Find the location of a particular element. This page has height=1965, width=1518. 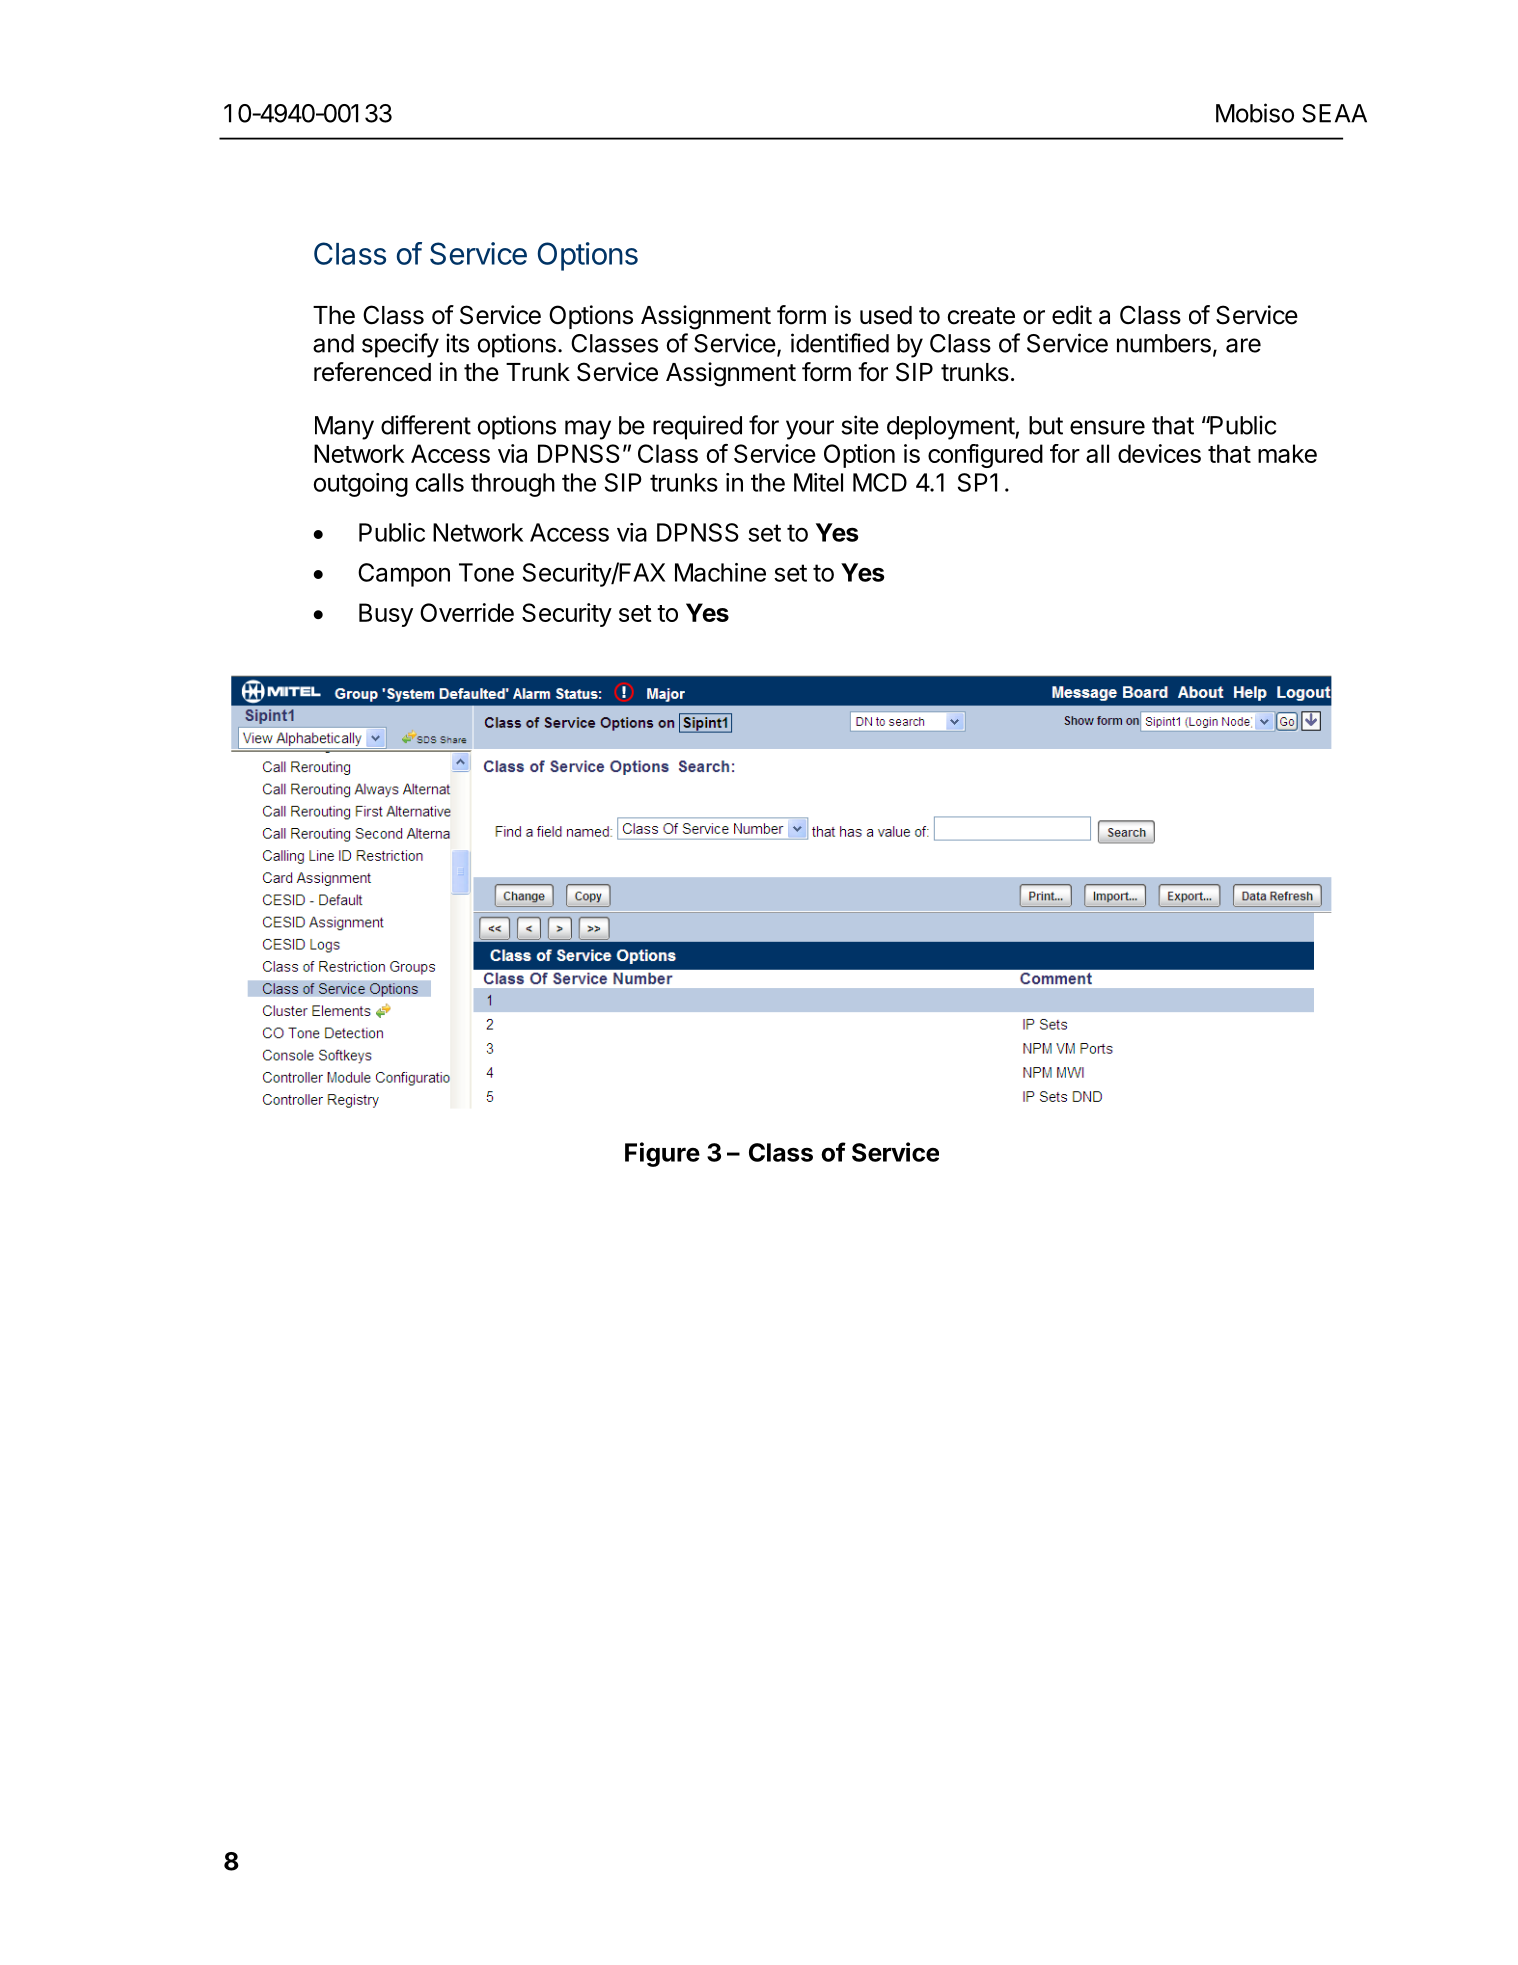

ensure is located at coordinates (1107, 427).
